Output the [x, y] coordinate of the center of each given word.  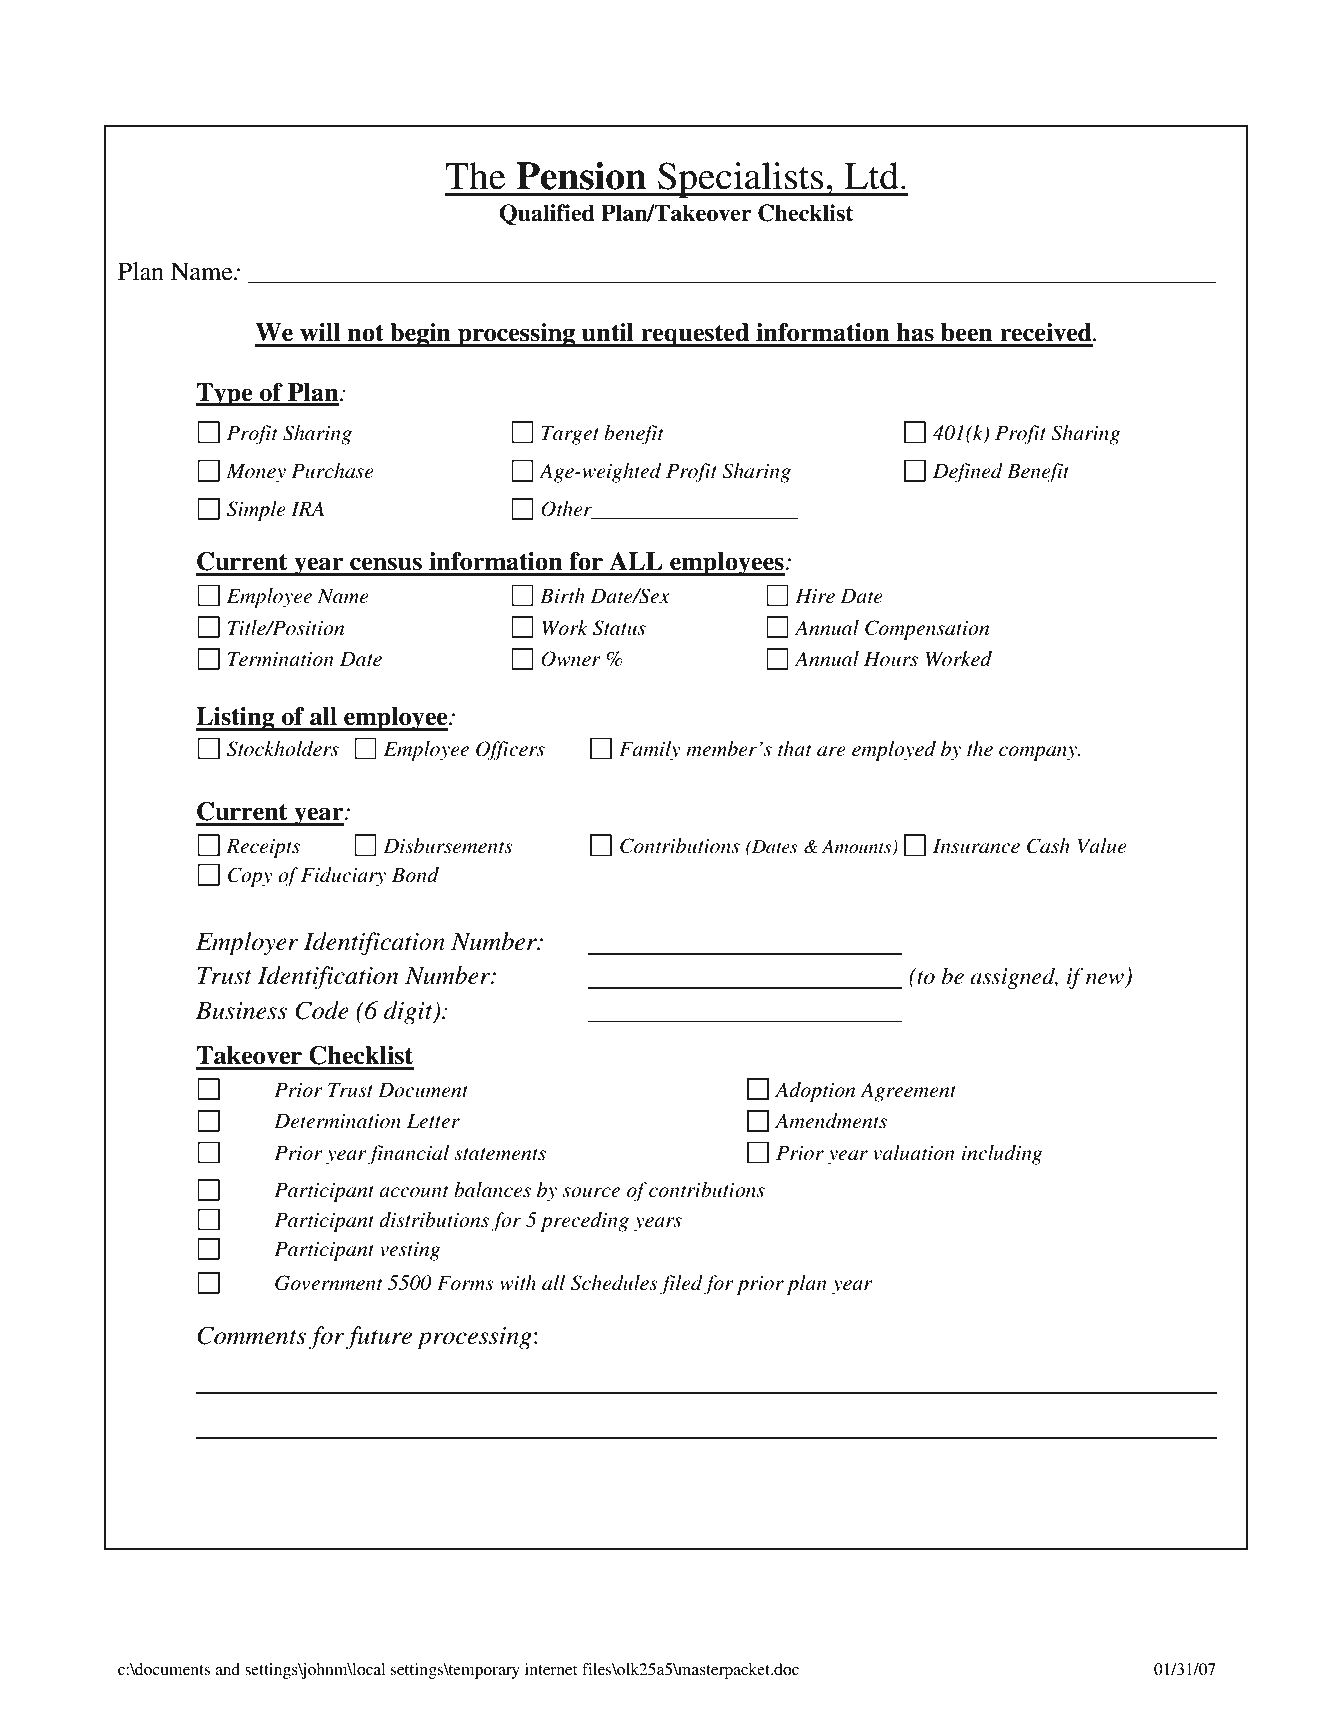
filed [681, 1285]
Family [650, 751]
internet [551, 1669]
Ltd [871, 176]
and [227, 1669]
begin [420, 335]
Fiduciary [343, 877]
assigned [1014, 978]
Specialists [741, 180]
